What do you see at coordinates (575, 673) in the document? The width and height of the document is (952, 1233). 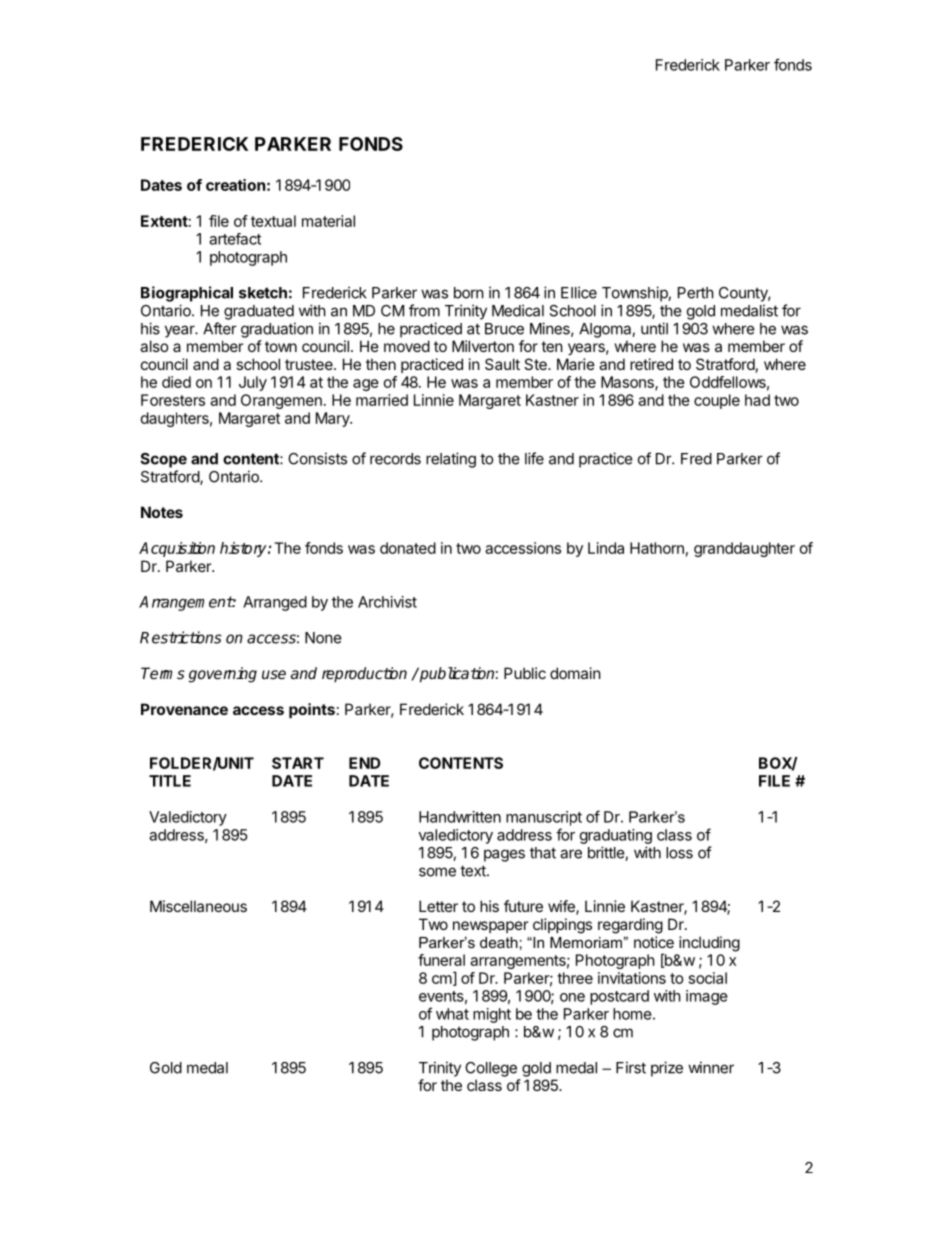 I see `domain` at bounding box center [575, 673].
